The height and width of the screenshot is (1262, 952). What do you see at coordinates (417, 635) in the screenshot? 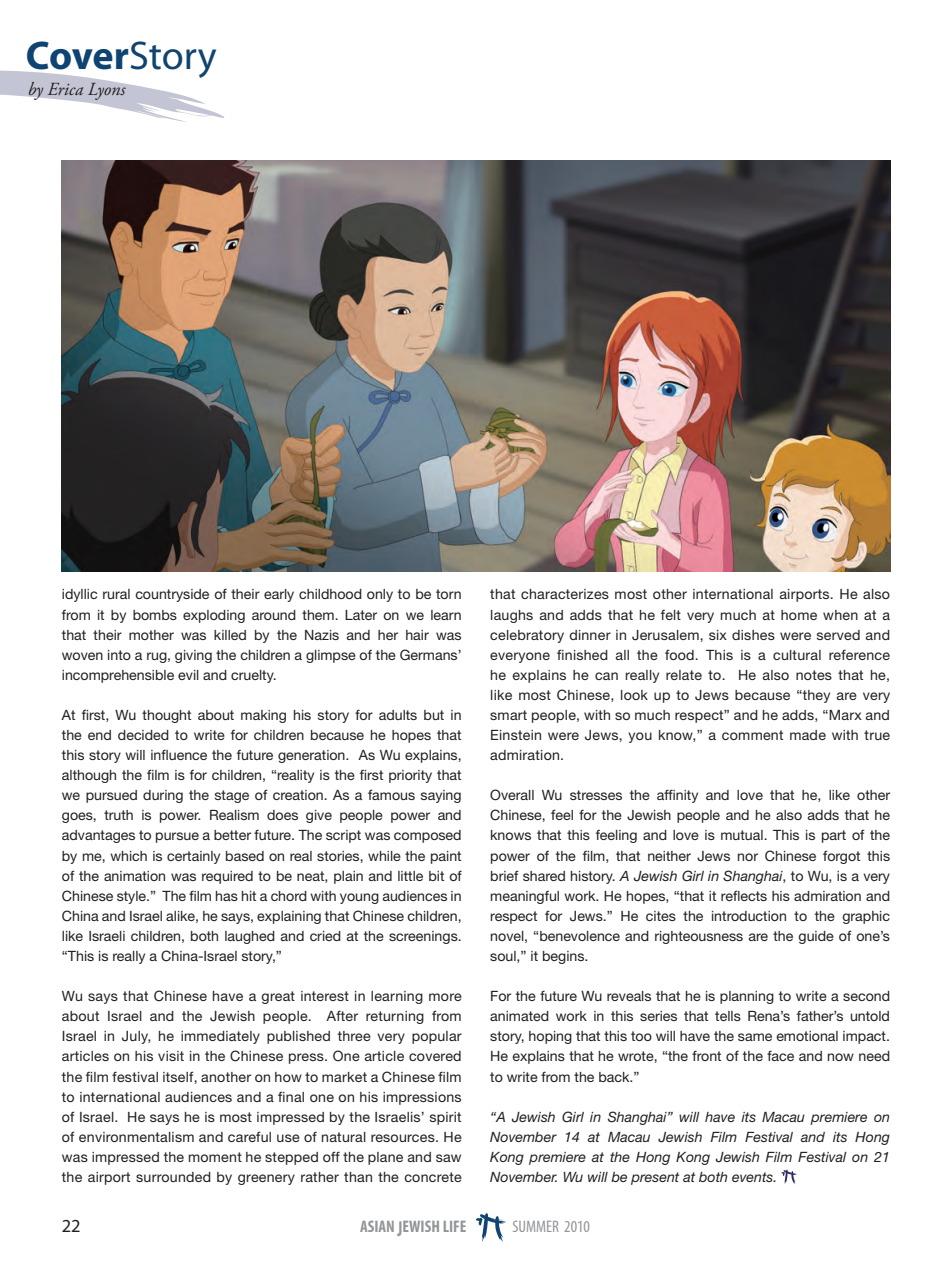
I see `hair` at bounding box center [417, 635].
